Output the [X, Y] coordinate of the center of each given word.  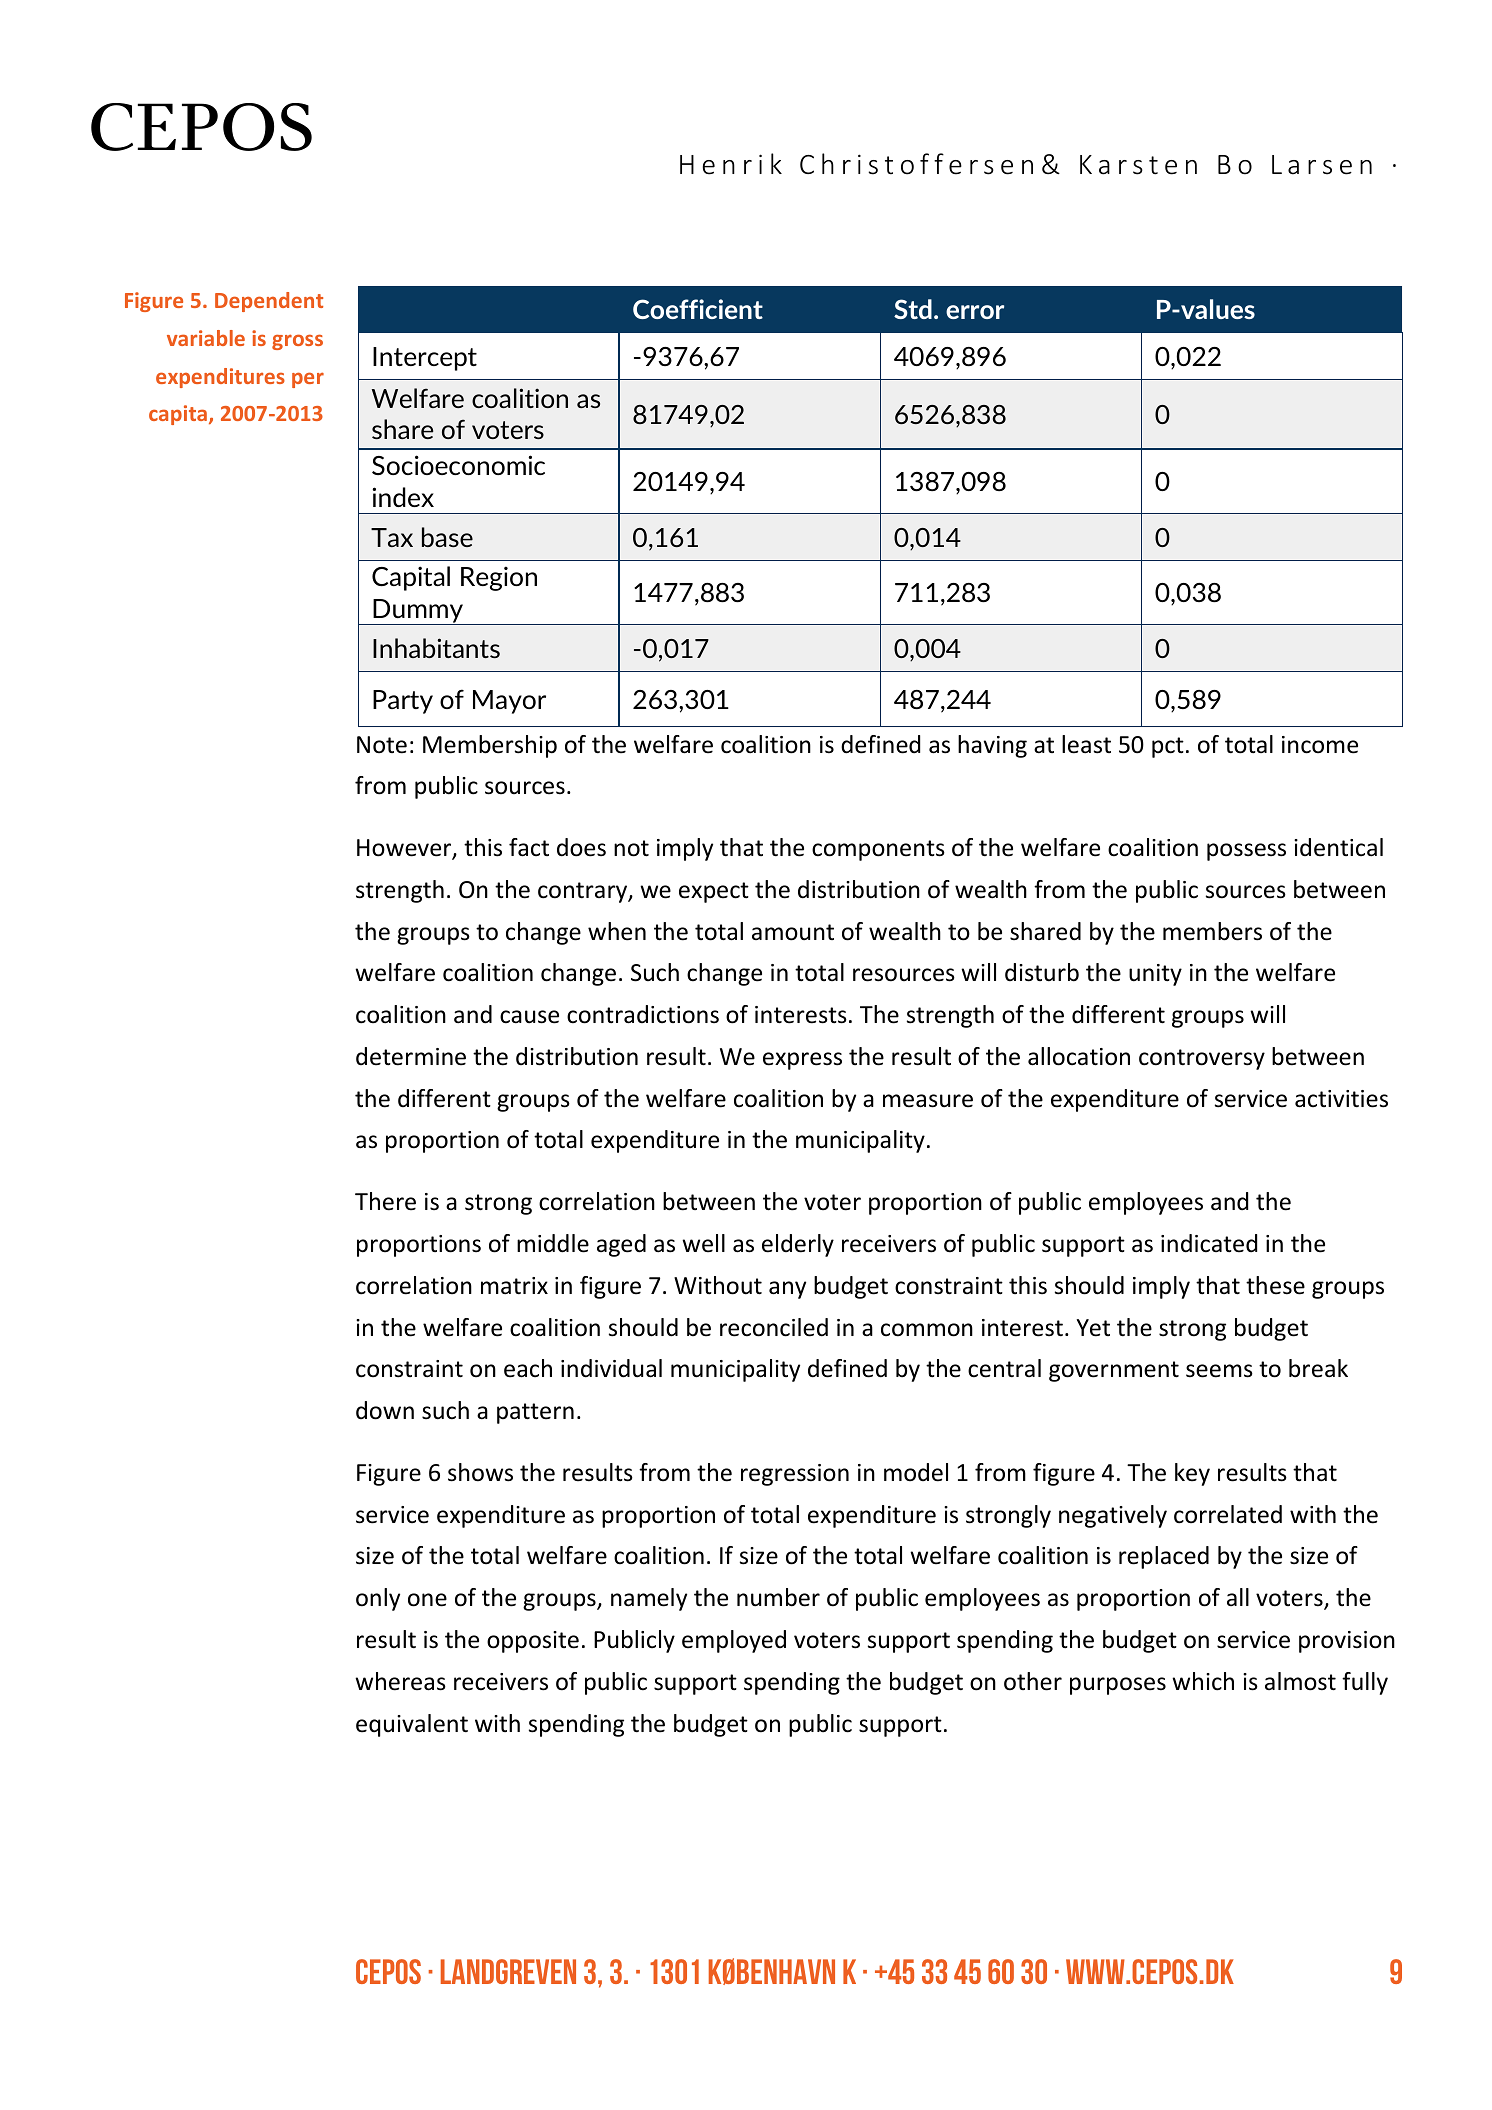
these [1275, 1285]
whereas [400, 1681]
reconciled [774, 1327]
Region [499, 578]
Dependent [269, 302]
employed [734, 1641]
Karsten [1138, 165]
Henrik [731, 164]
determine [411, 1056]
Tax [392, 537]
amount [793, 932]
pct [1168, 747]
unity [1155, 975]
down [385, 1410]
